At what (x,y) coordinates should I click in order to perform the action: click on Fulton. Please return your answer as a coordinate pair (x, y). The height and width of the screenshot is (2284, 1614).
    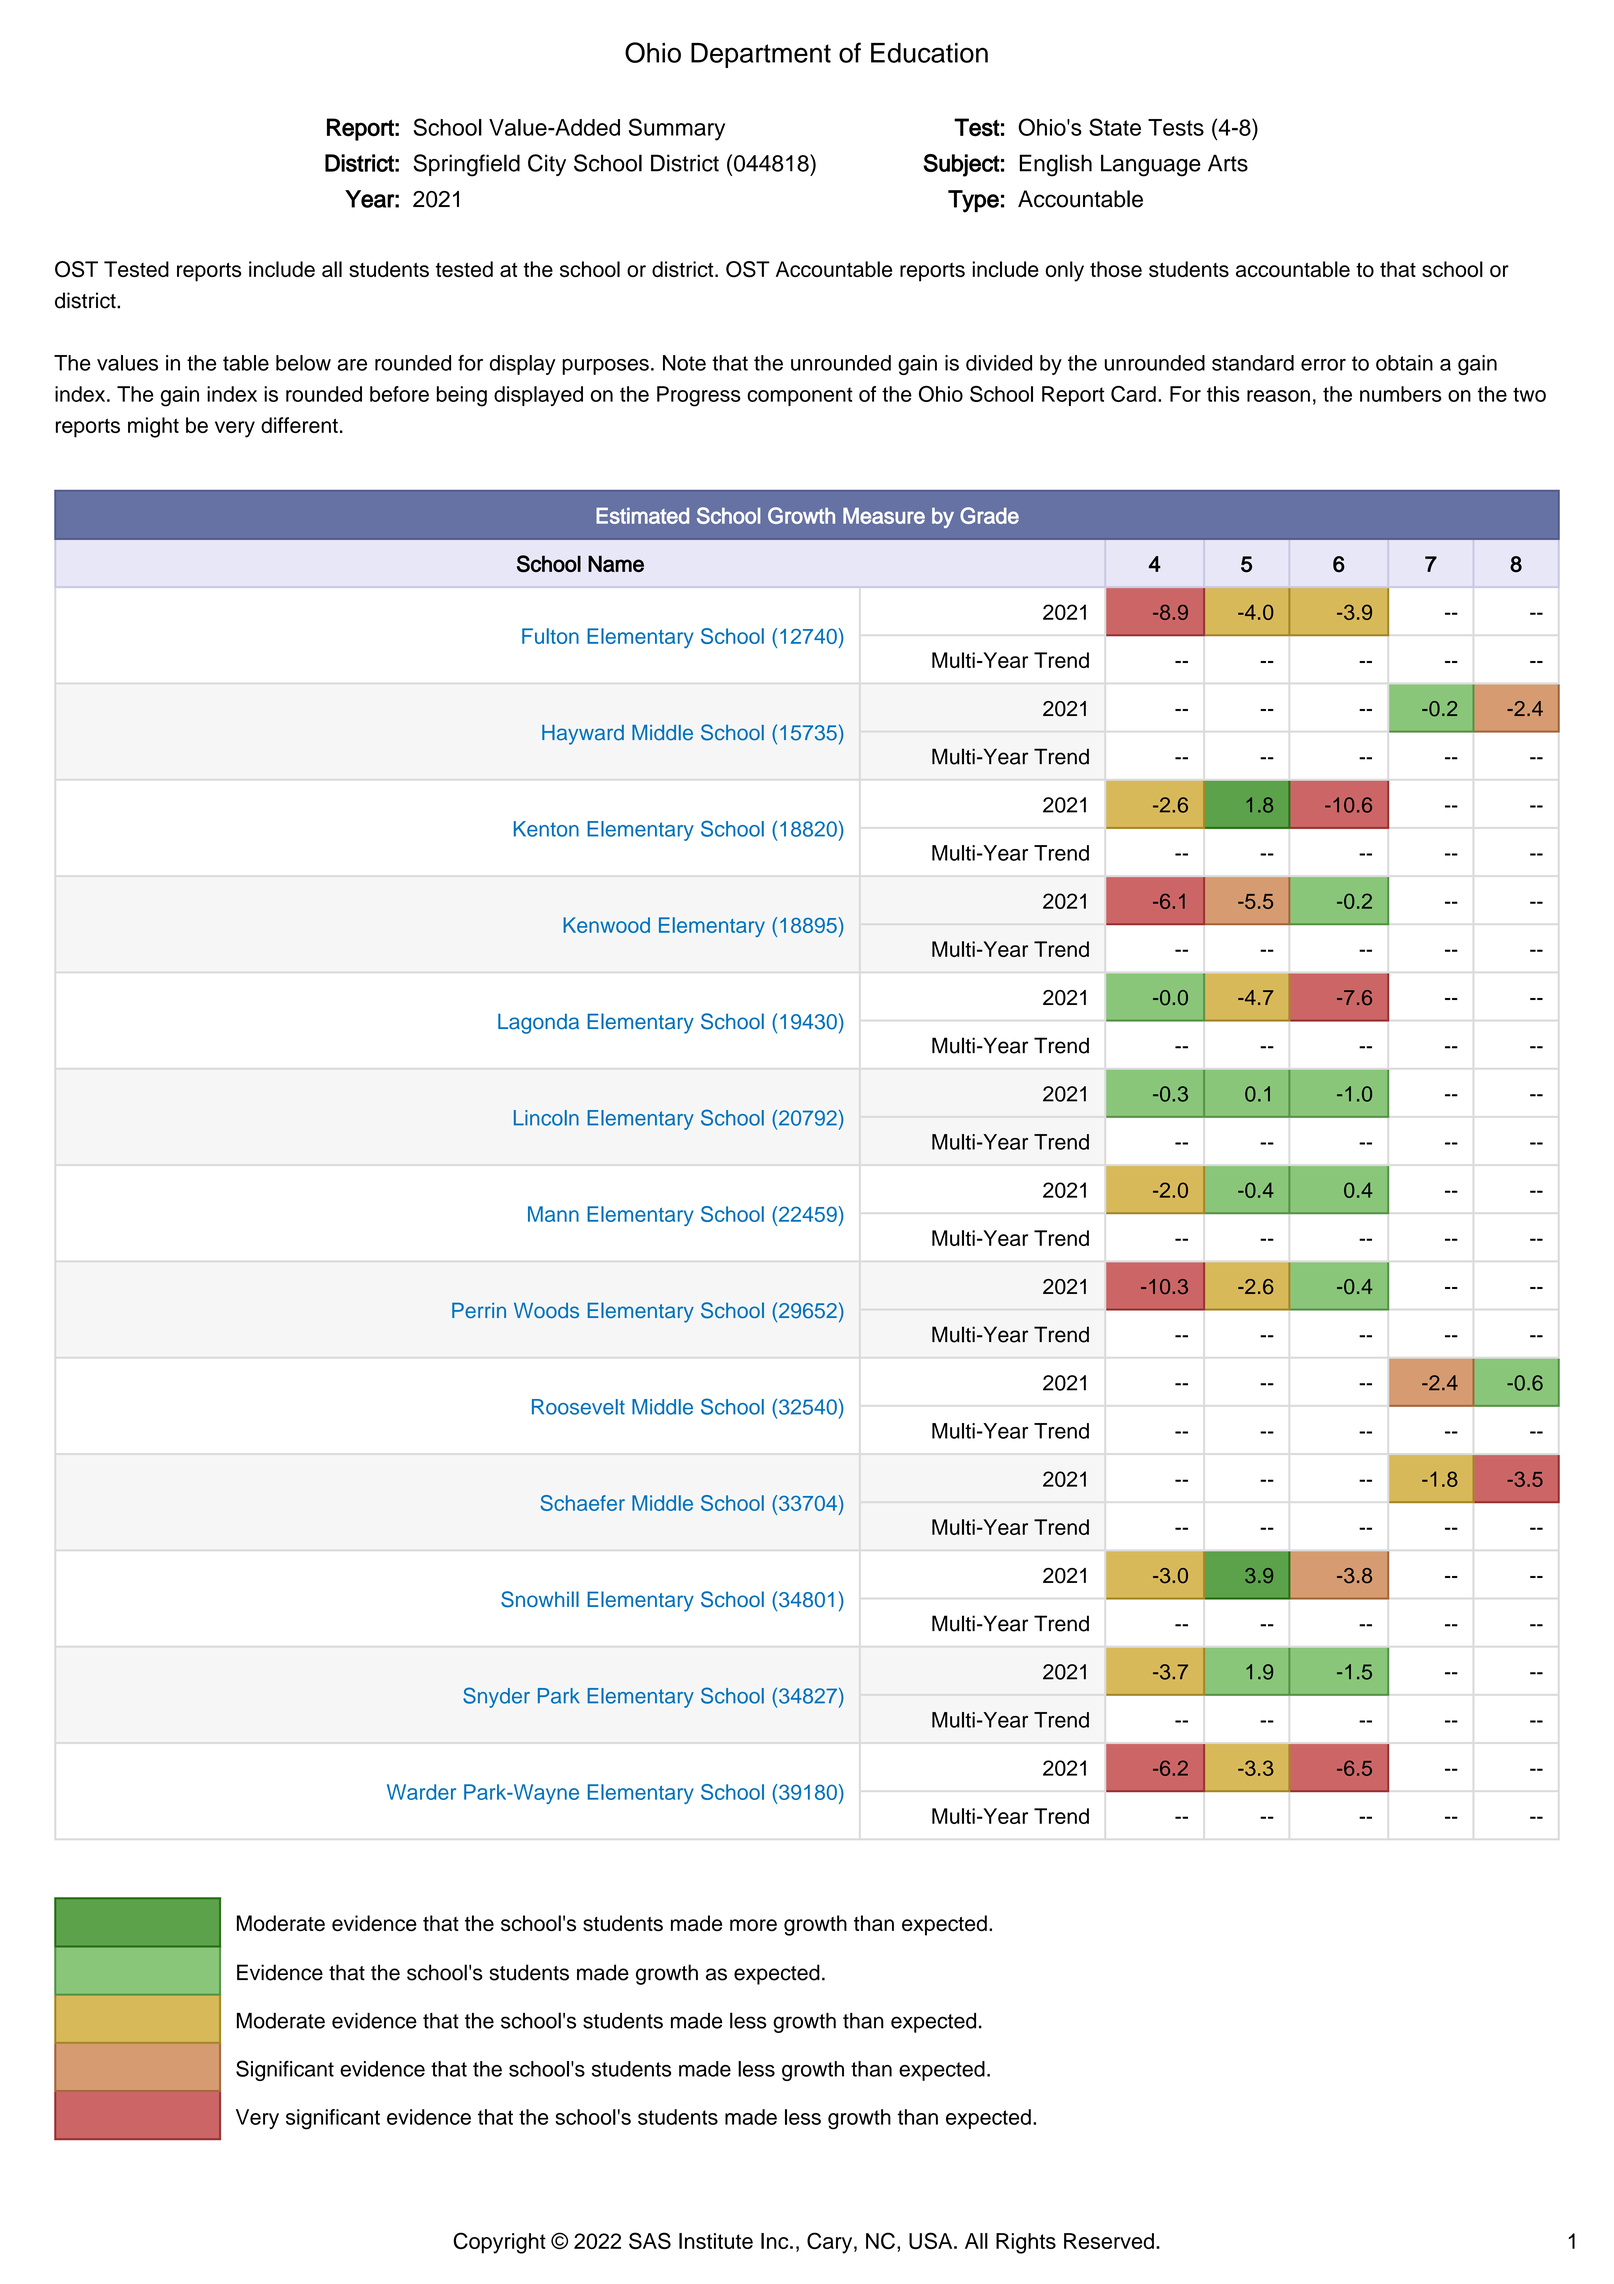
    Looking at the image, I should click on (550, 636).
